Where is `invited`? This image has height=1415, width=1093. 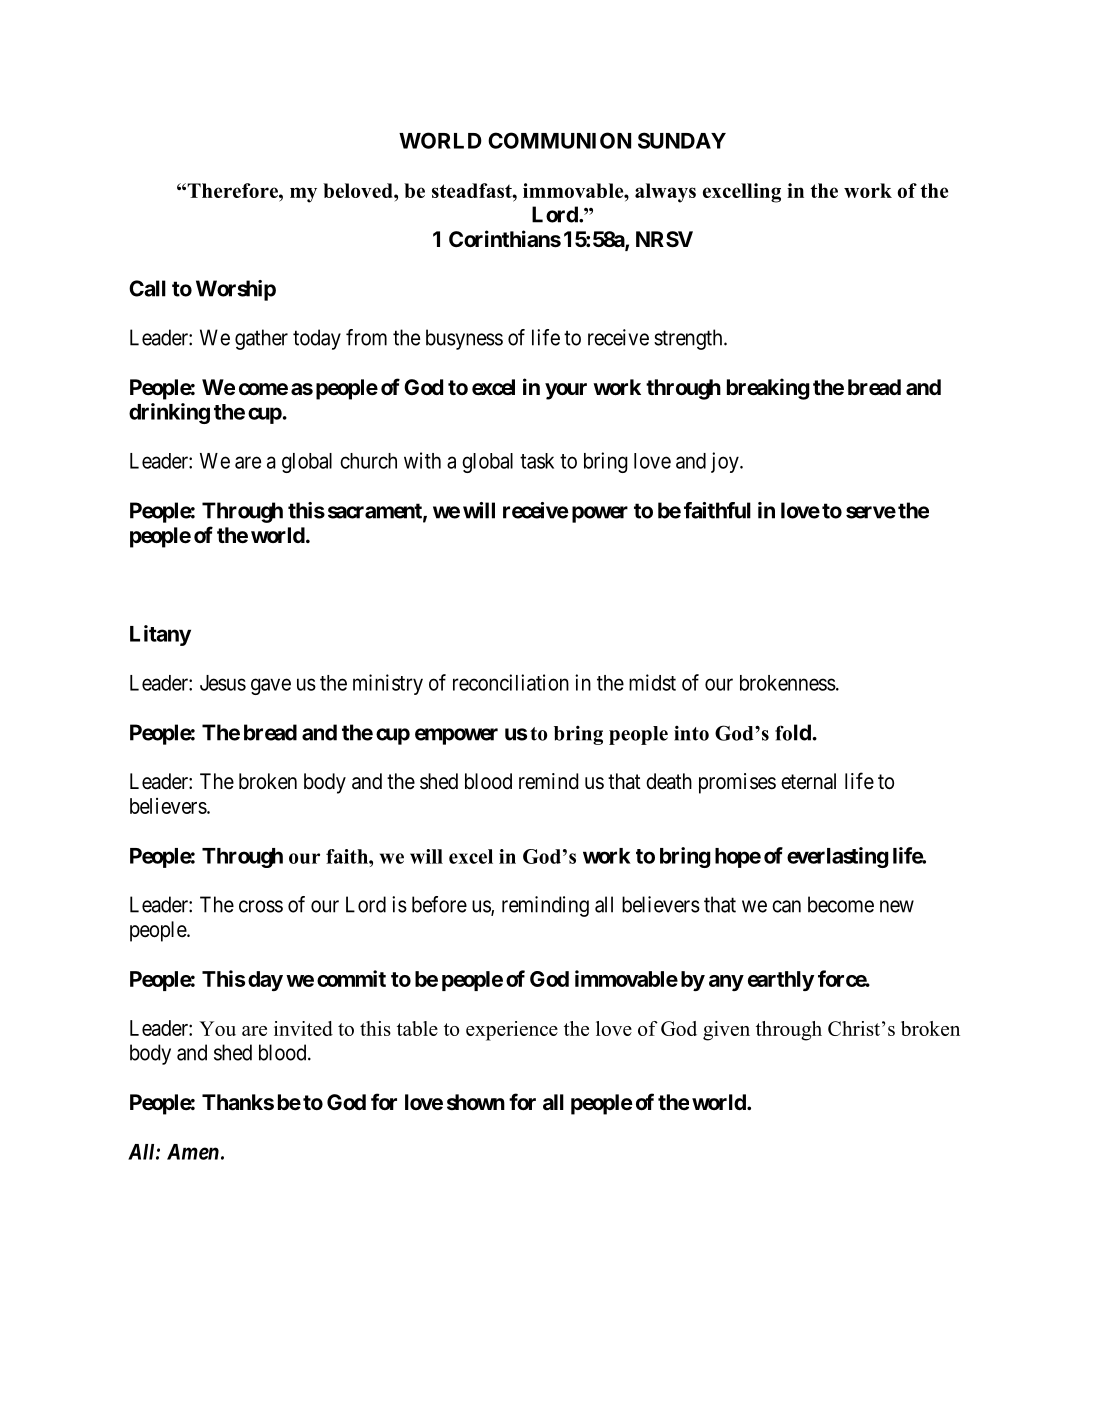 invited is located at coordinates (303, 1028).
